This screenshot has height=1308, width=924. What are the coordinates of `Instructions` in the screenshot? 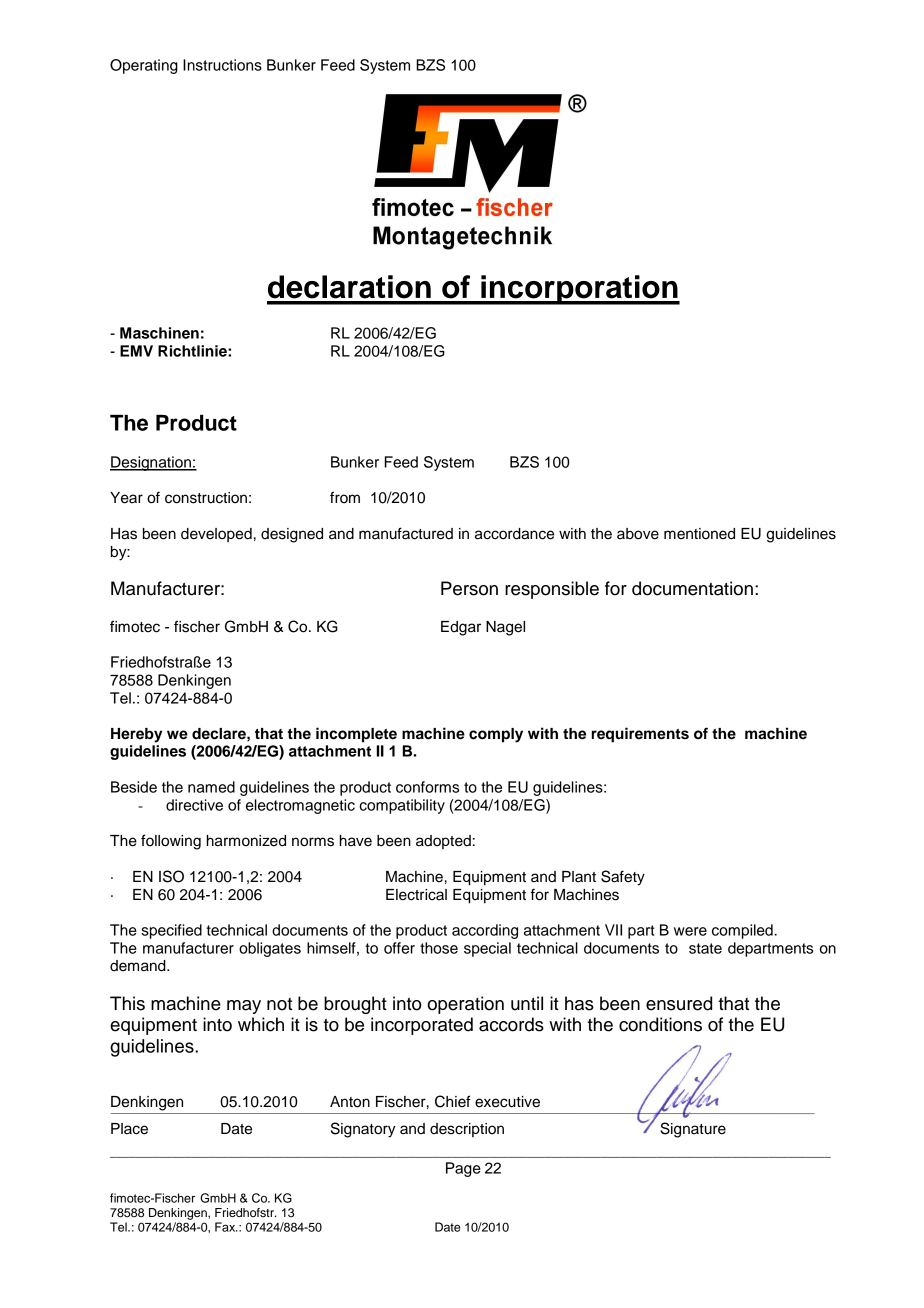 It's located at (222, 65).
